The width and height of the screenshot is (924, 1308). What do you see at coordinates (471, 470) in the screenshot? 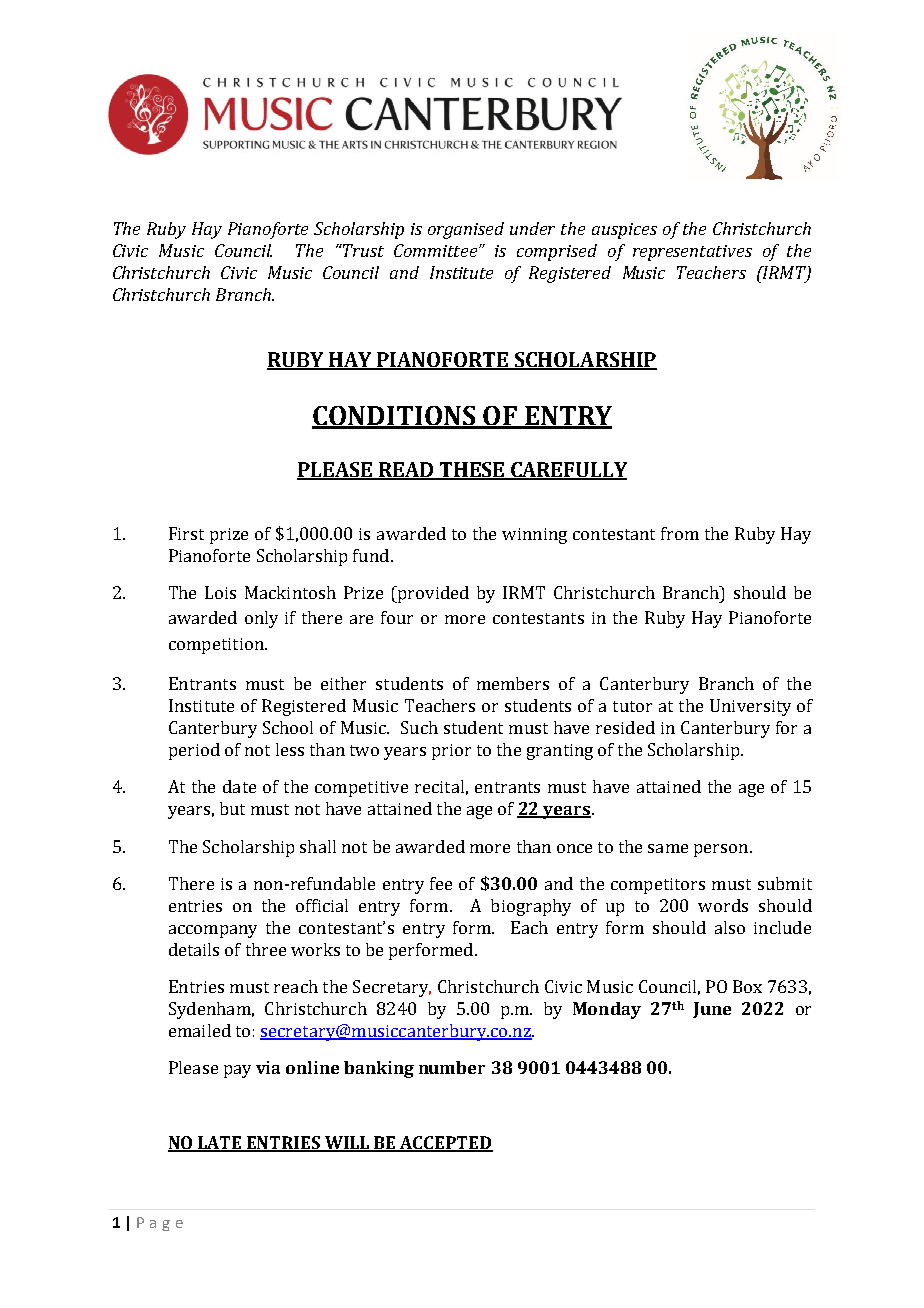
I see `THESE` at bounding box center [471, 470].
